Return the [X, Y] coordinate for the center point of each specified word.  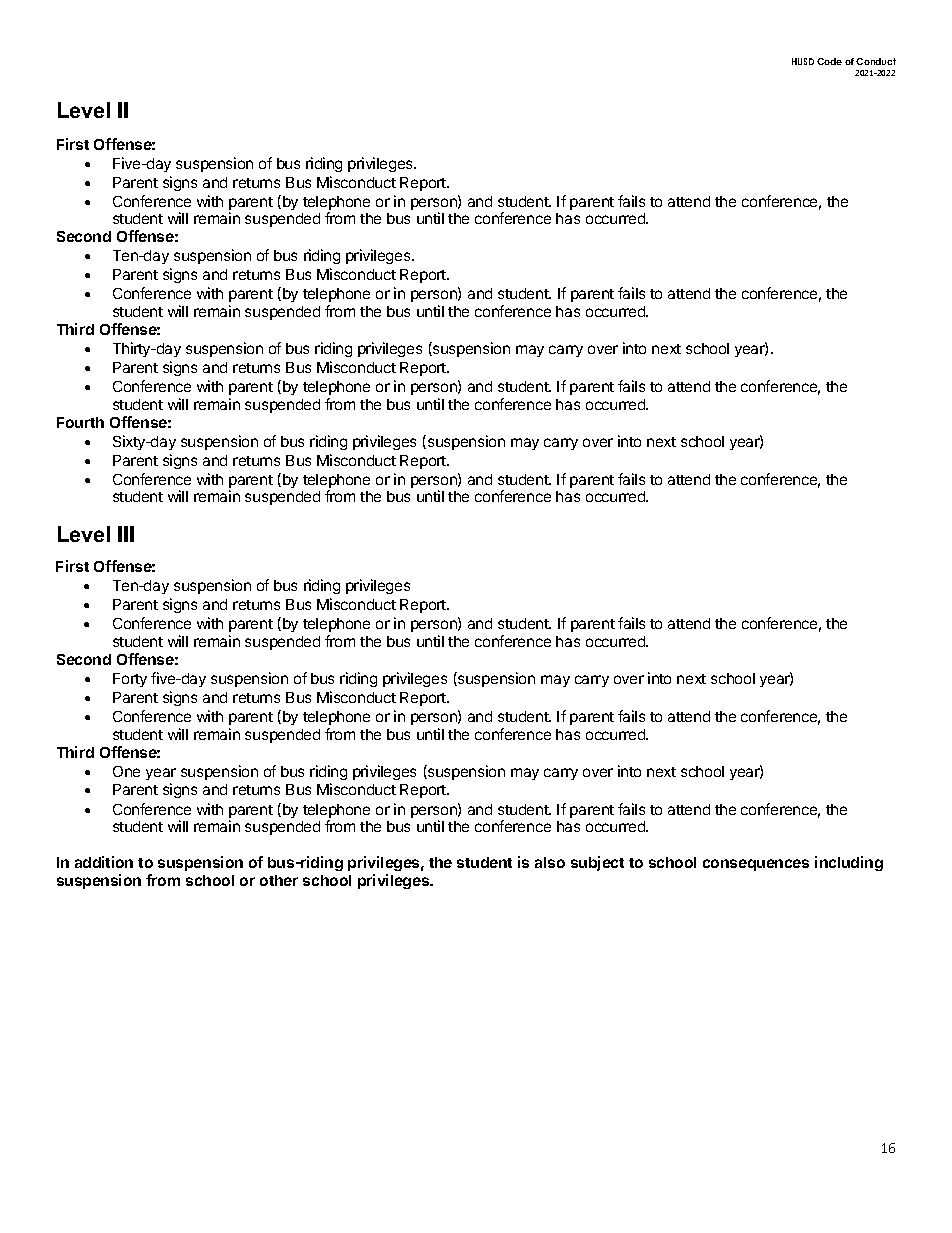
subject [597, 863]
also [550, 862]
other [279, 880]
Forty [130, 680]
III [126, 534]
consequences [756, 865]
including [849, 863]
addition [104, 862]
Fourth [80, 422]
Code [829, 61]
